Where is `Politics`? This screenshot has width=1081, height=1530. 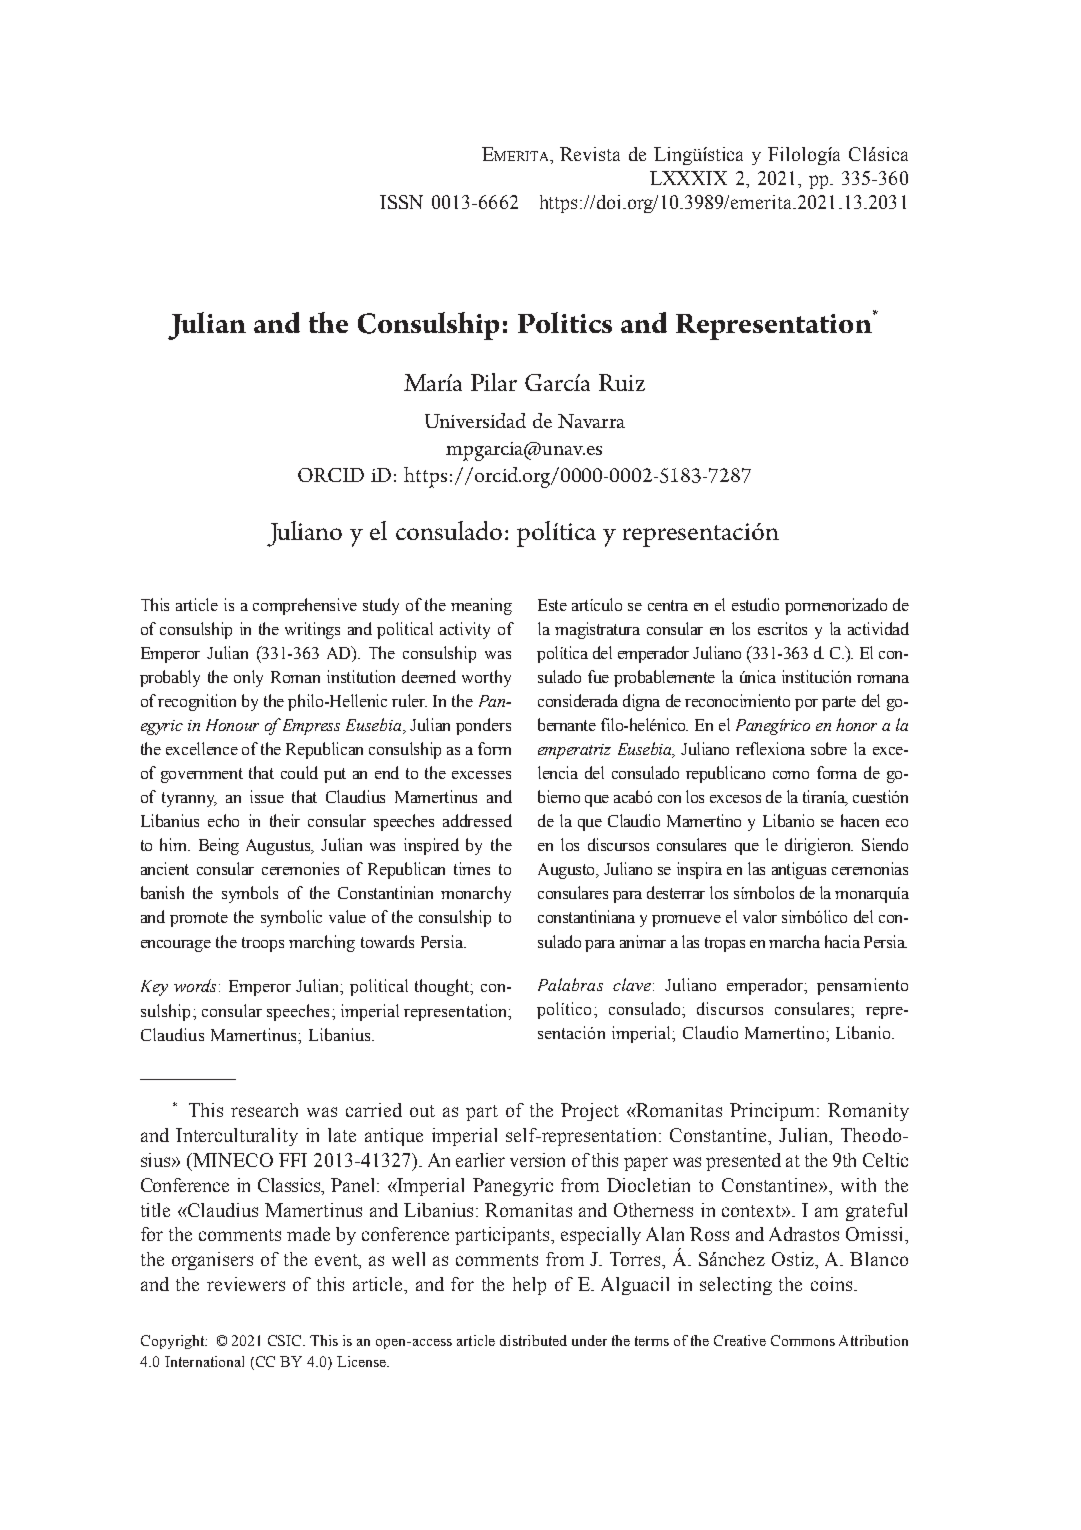 Politics is located at coordinates (565, 322).
